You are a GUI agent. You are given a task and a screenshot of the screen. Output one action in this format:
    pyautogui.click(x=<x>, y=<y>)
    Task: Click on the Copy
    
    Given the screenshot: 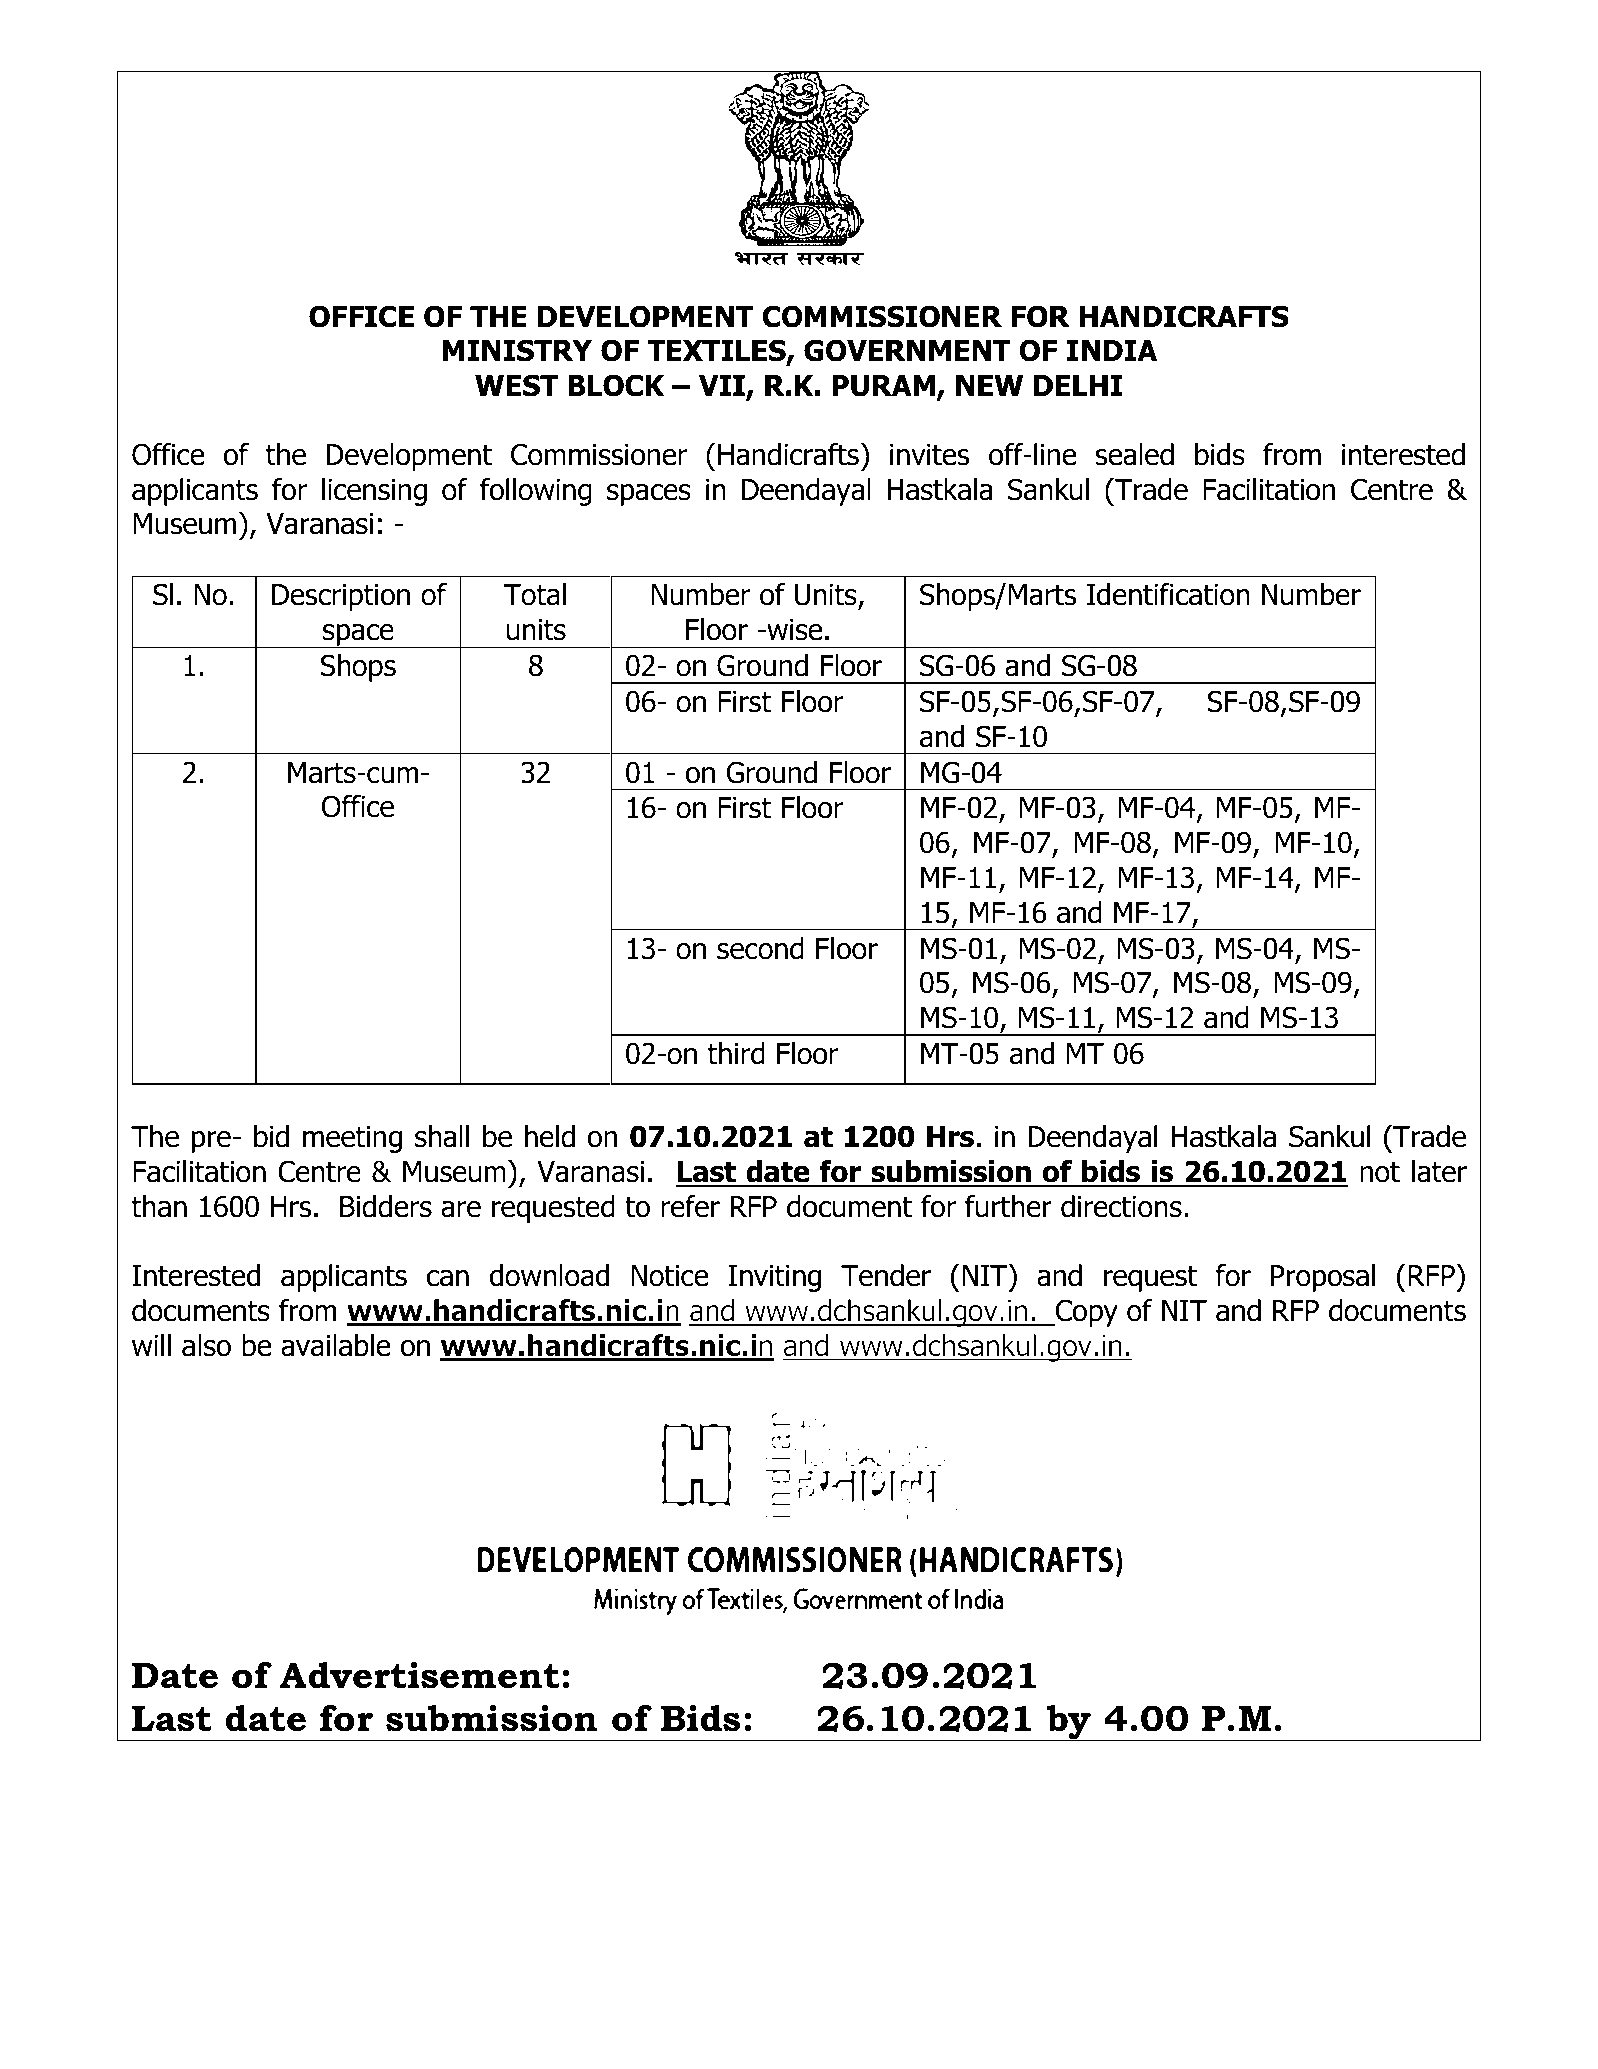 What is the action you would take?
    pyautogui.click(x=1086, y=1313)
